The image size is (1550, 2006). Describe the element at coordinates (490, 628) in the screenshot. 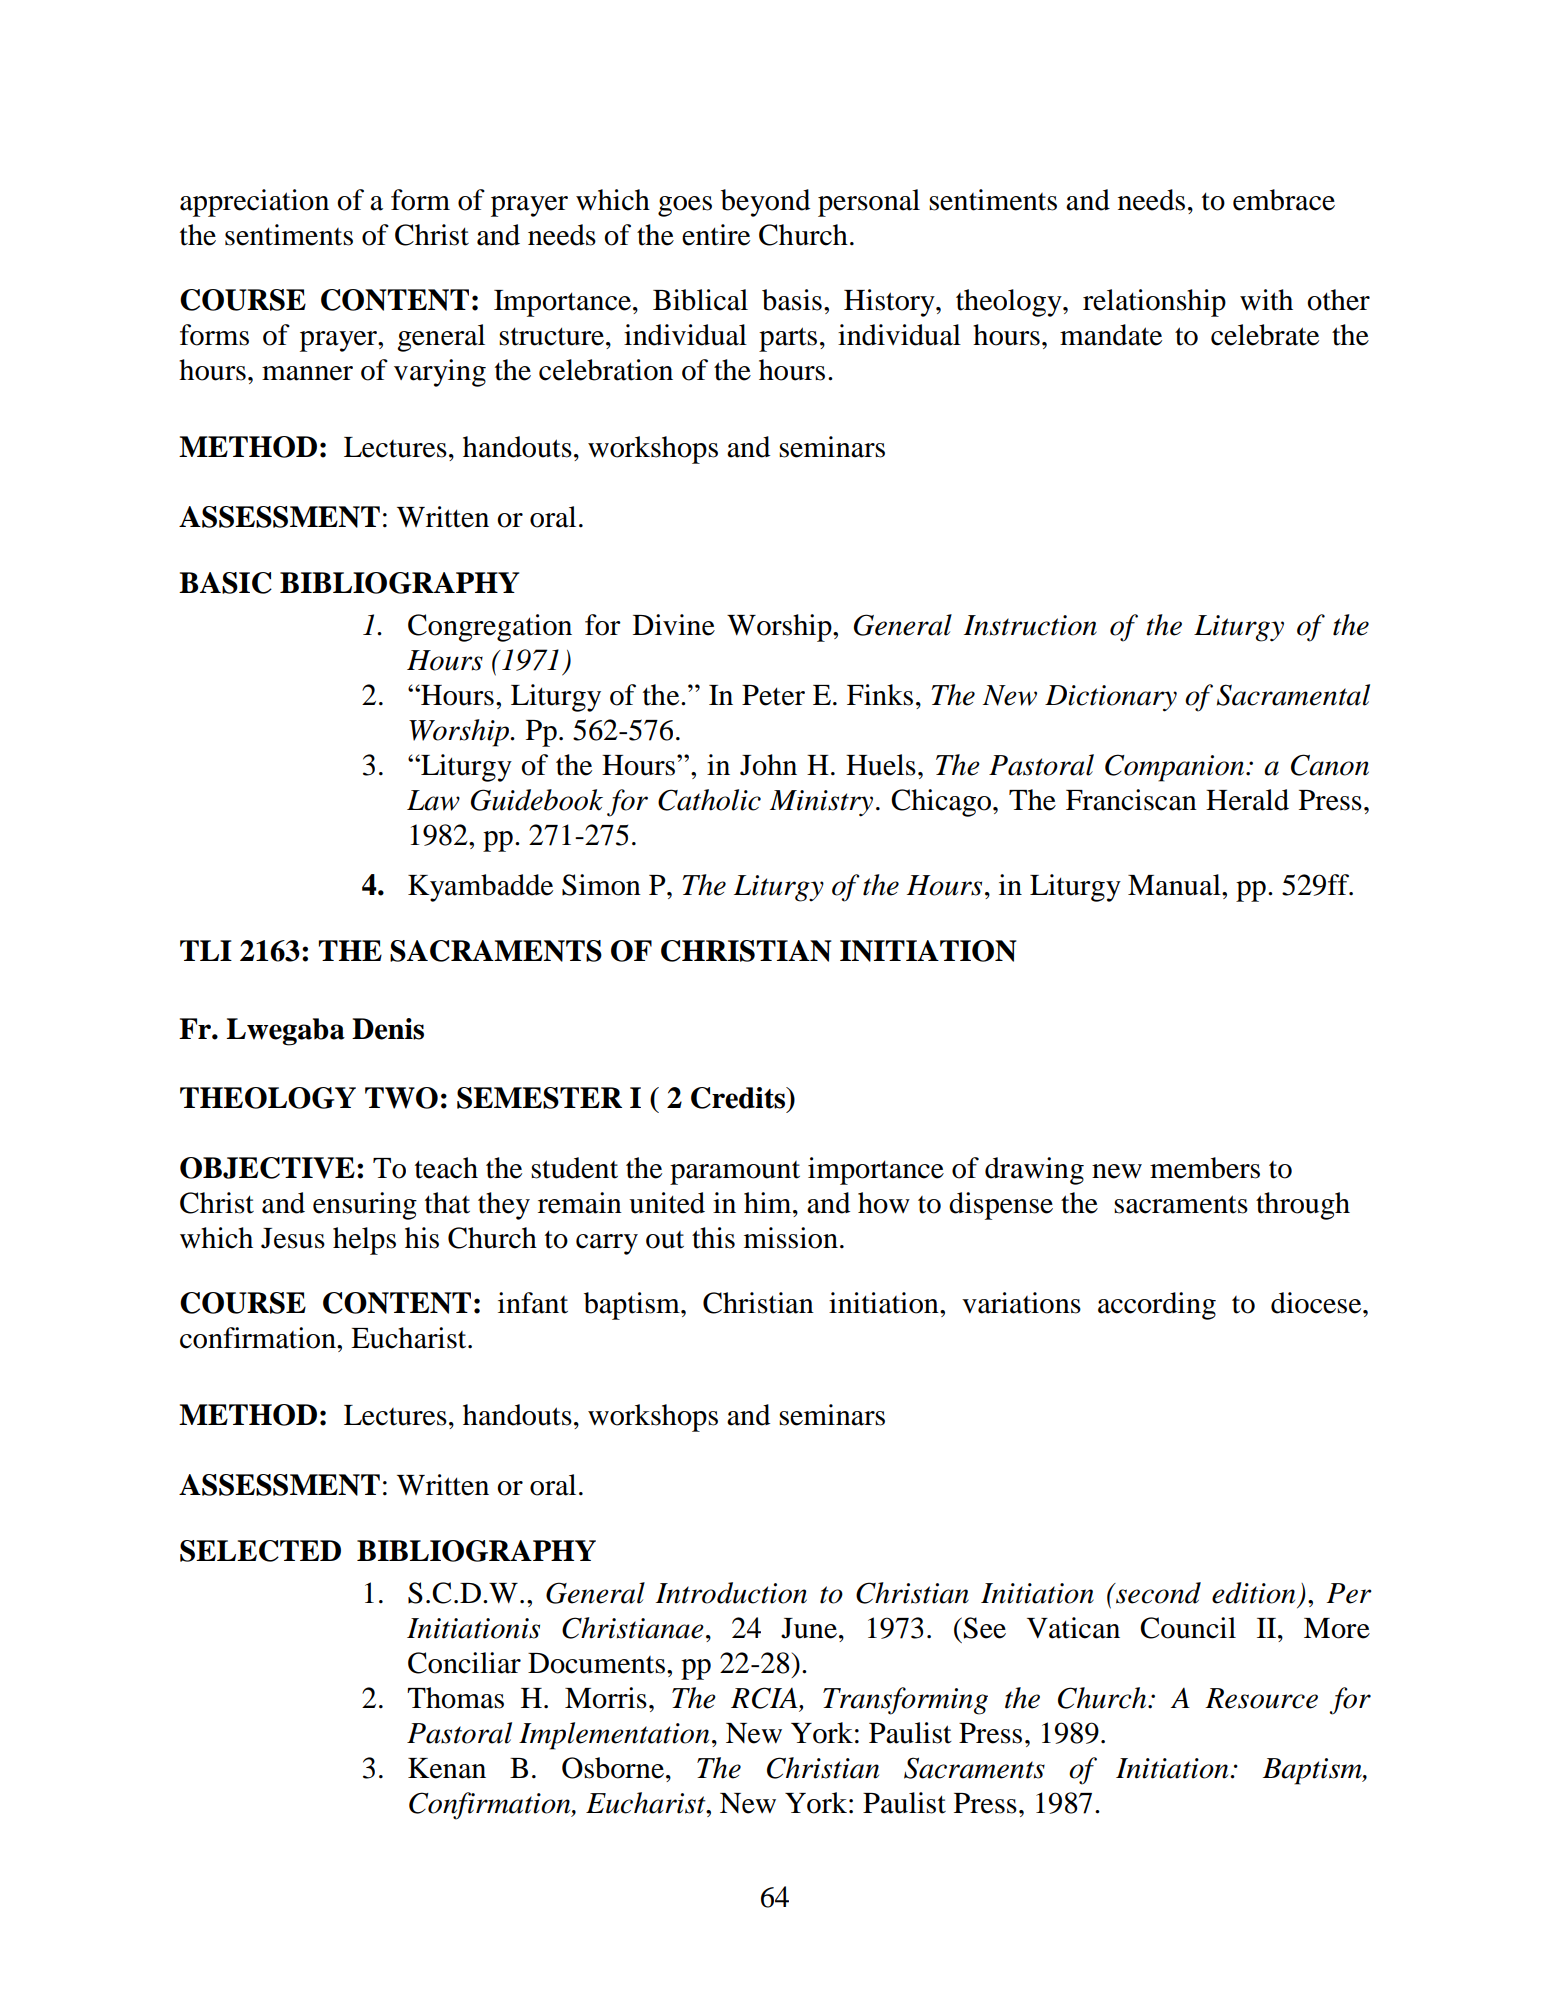

I see `Congregation` at that location.
